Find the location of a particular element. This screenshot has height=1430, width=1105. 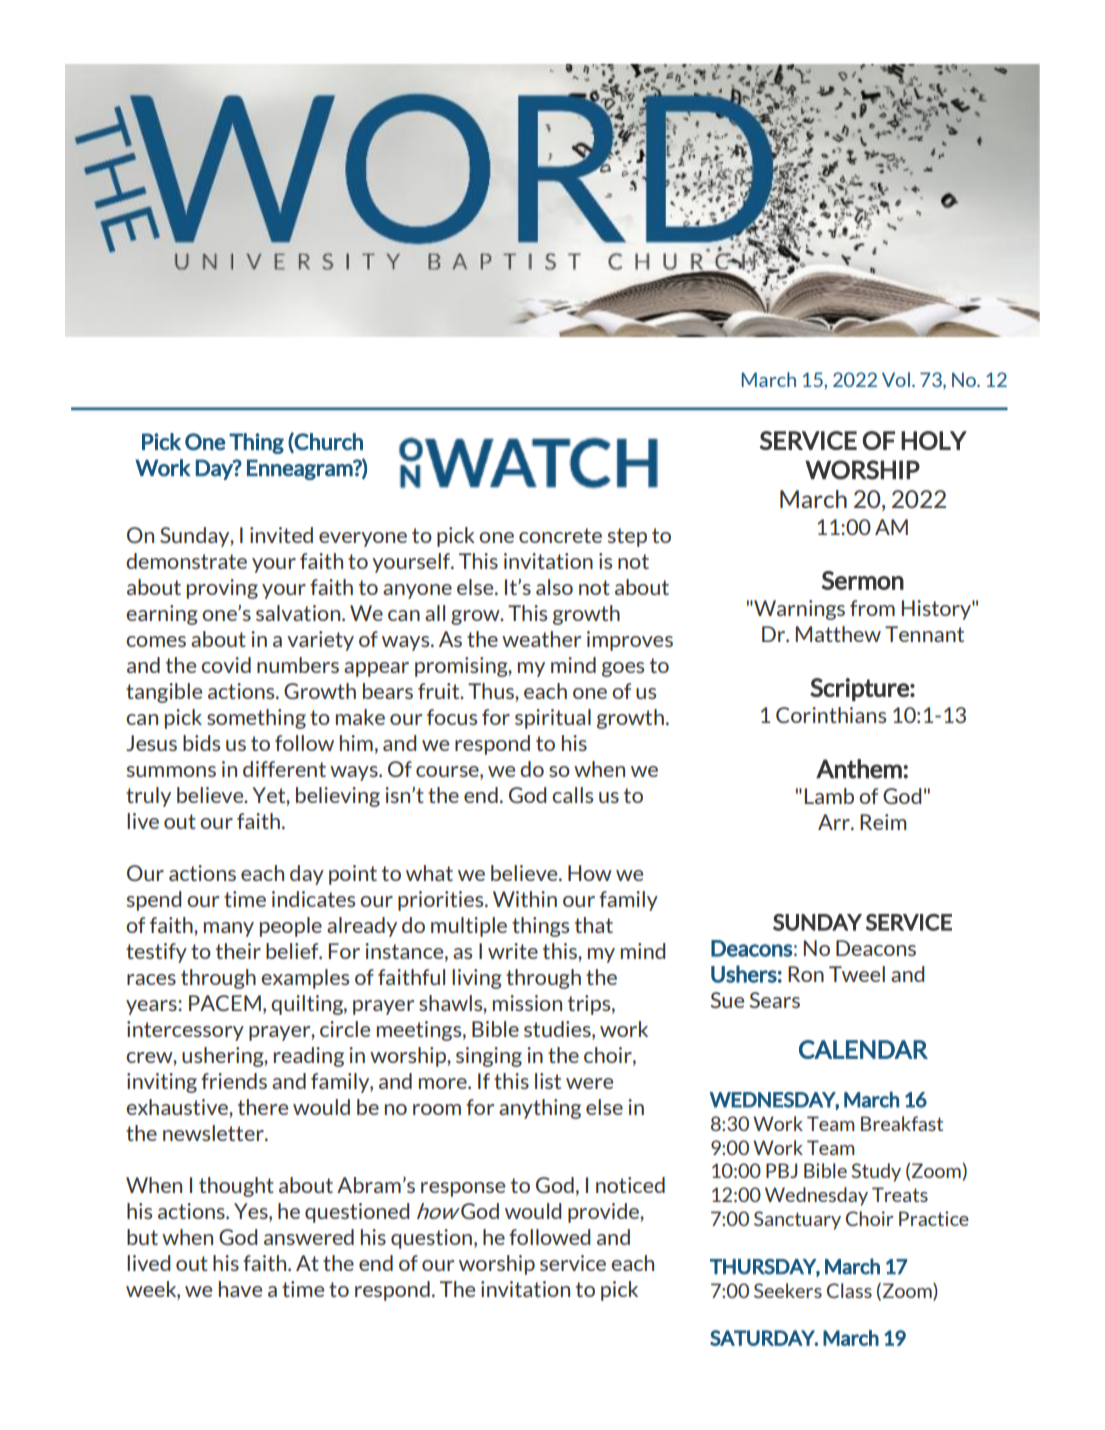

covid is located at coordinates (226, 665).
